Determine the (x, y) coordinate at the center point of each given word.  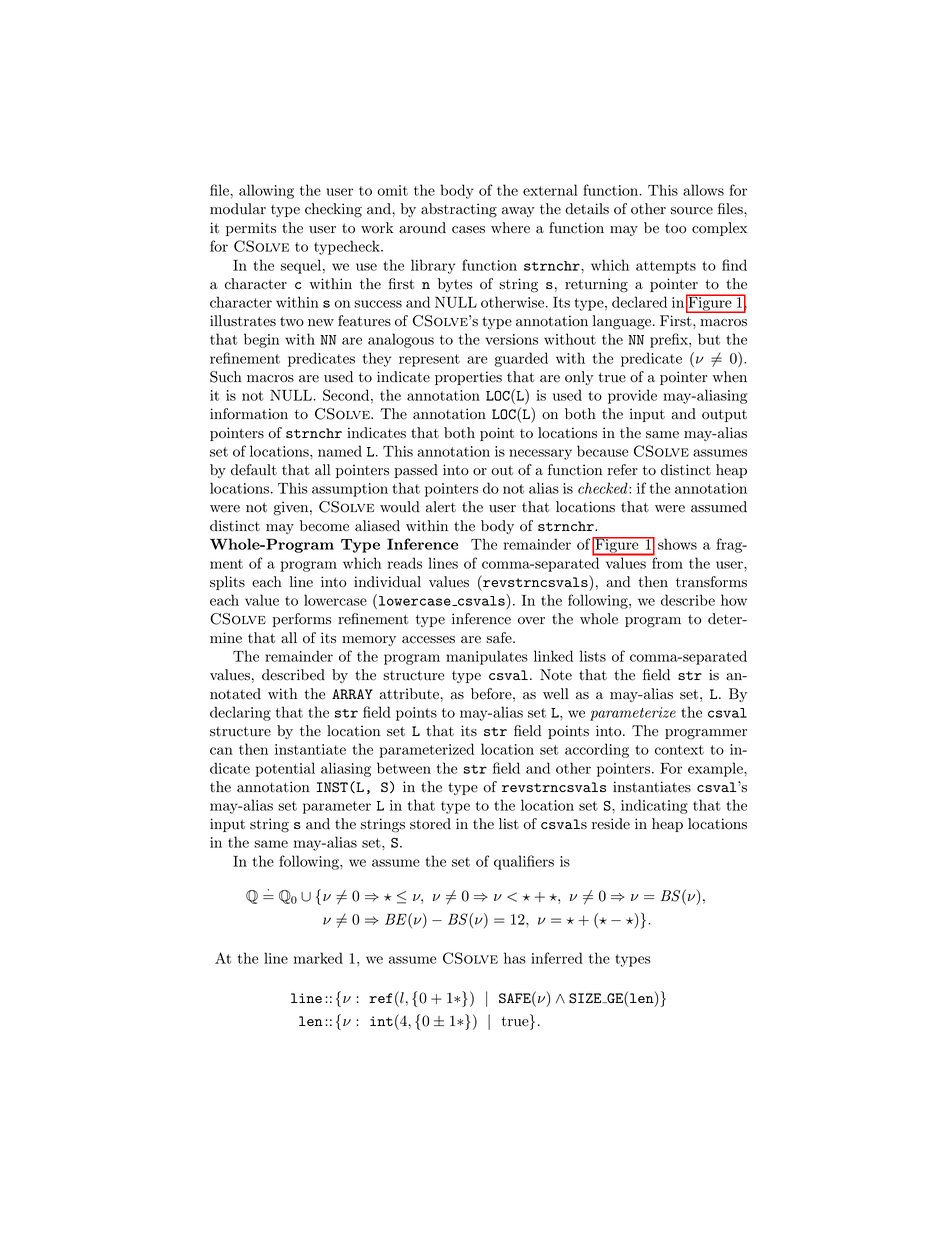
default (254, 470)
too (676, 228)
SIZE (586, 998)
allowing (266, 191)
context (679, 750)
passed (416, 471)
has (515, 958)
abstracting (459, 210)
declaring (240, 713)
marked (318, 958)
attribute (409, 694)
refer (622, 470)
